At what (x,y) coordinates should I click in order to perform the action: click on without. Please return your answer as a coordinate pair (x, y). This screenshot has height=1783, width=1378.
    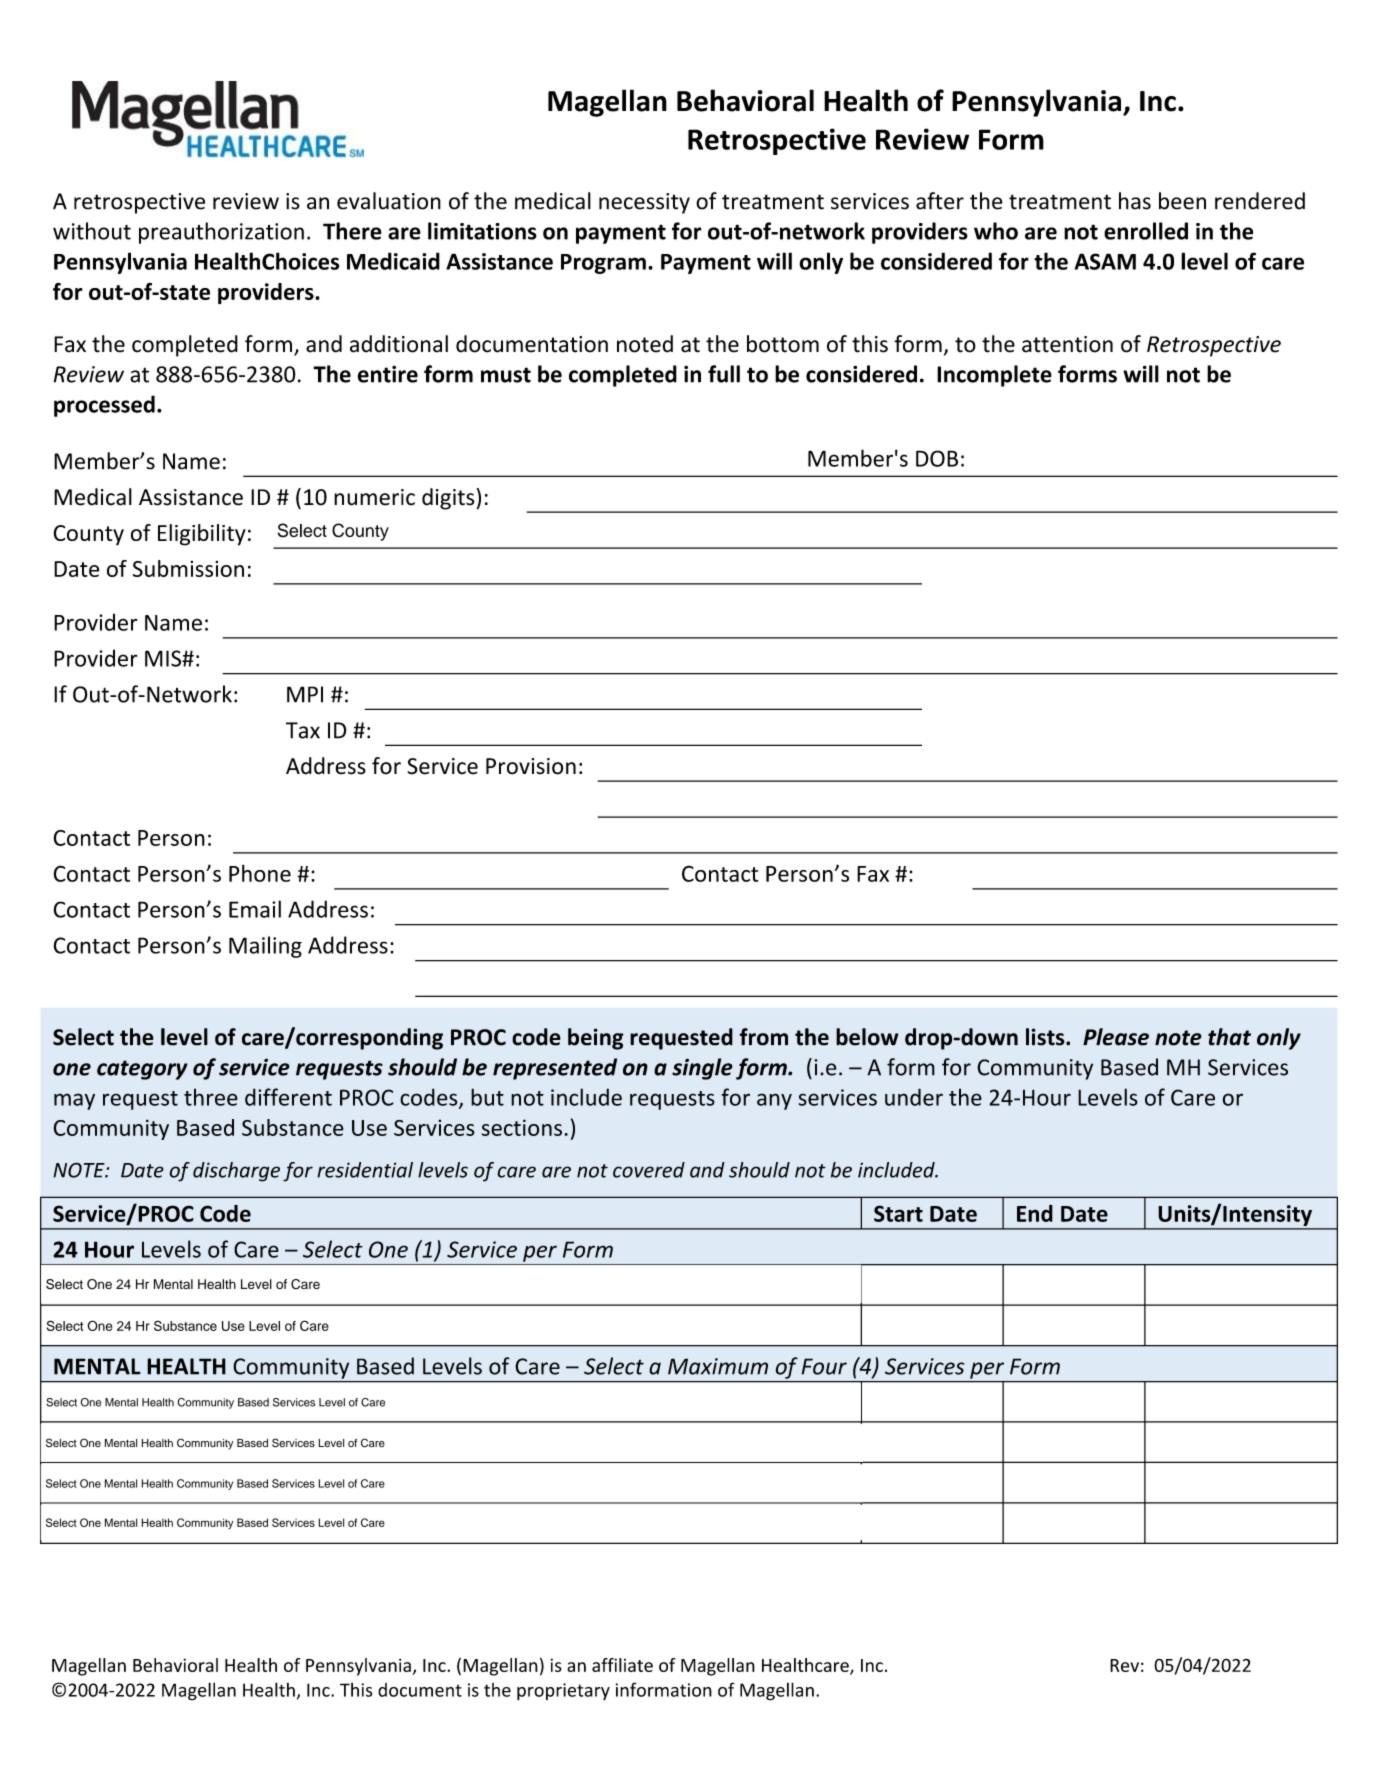
    Looking at the image, I should click on (92, 231).
